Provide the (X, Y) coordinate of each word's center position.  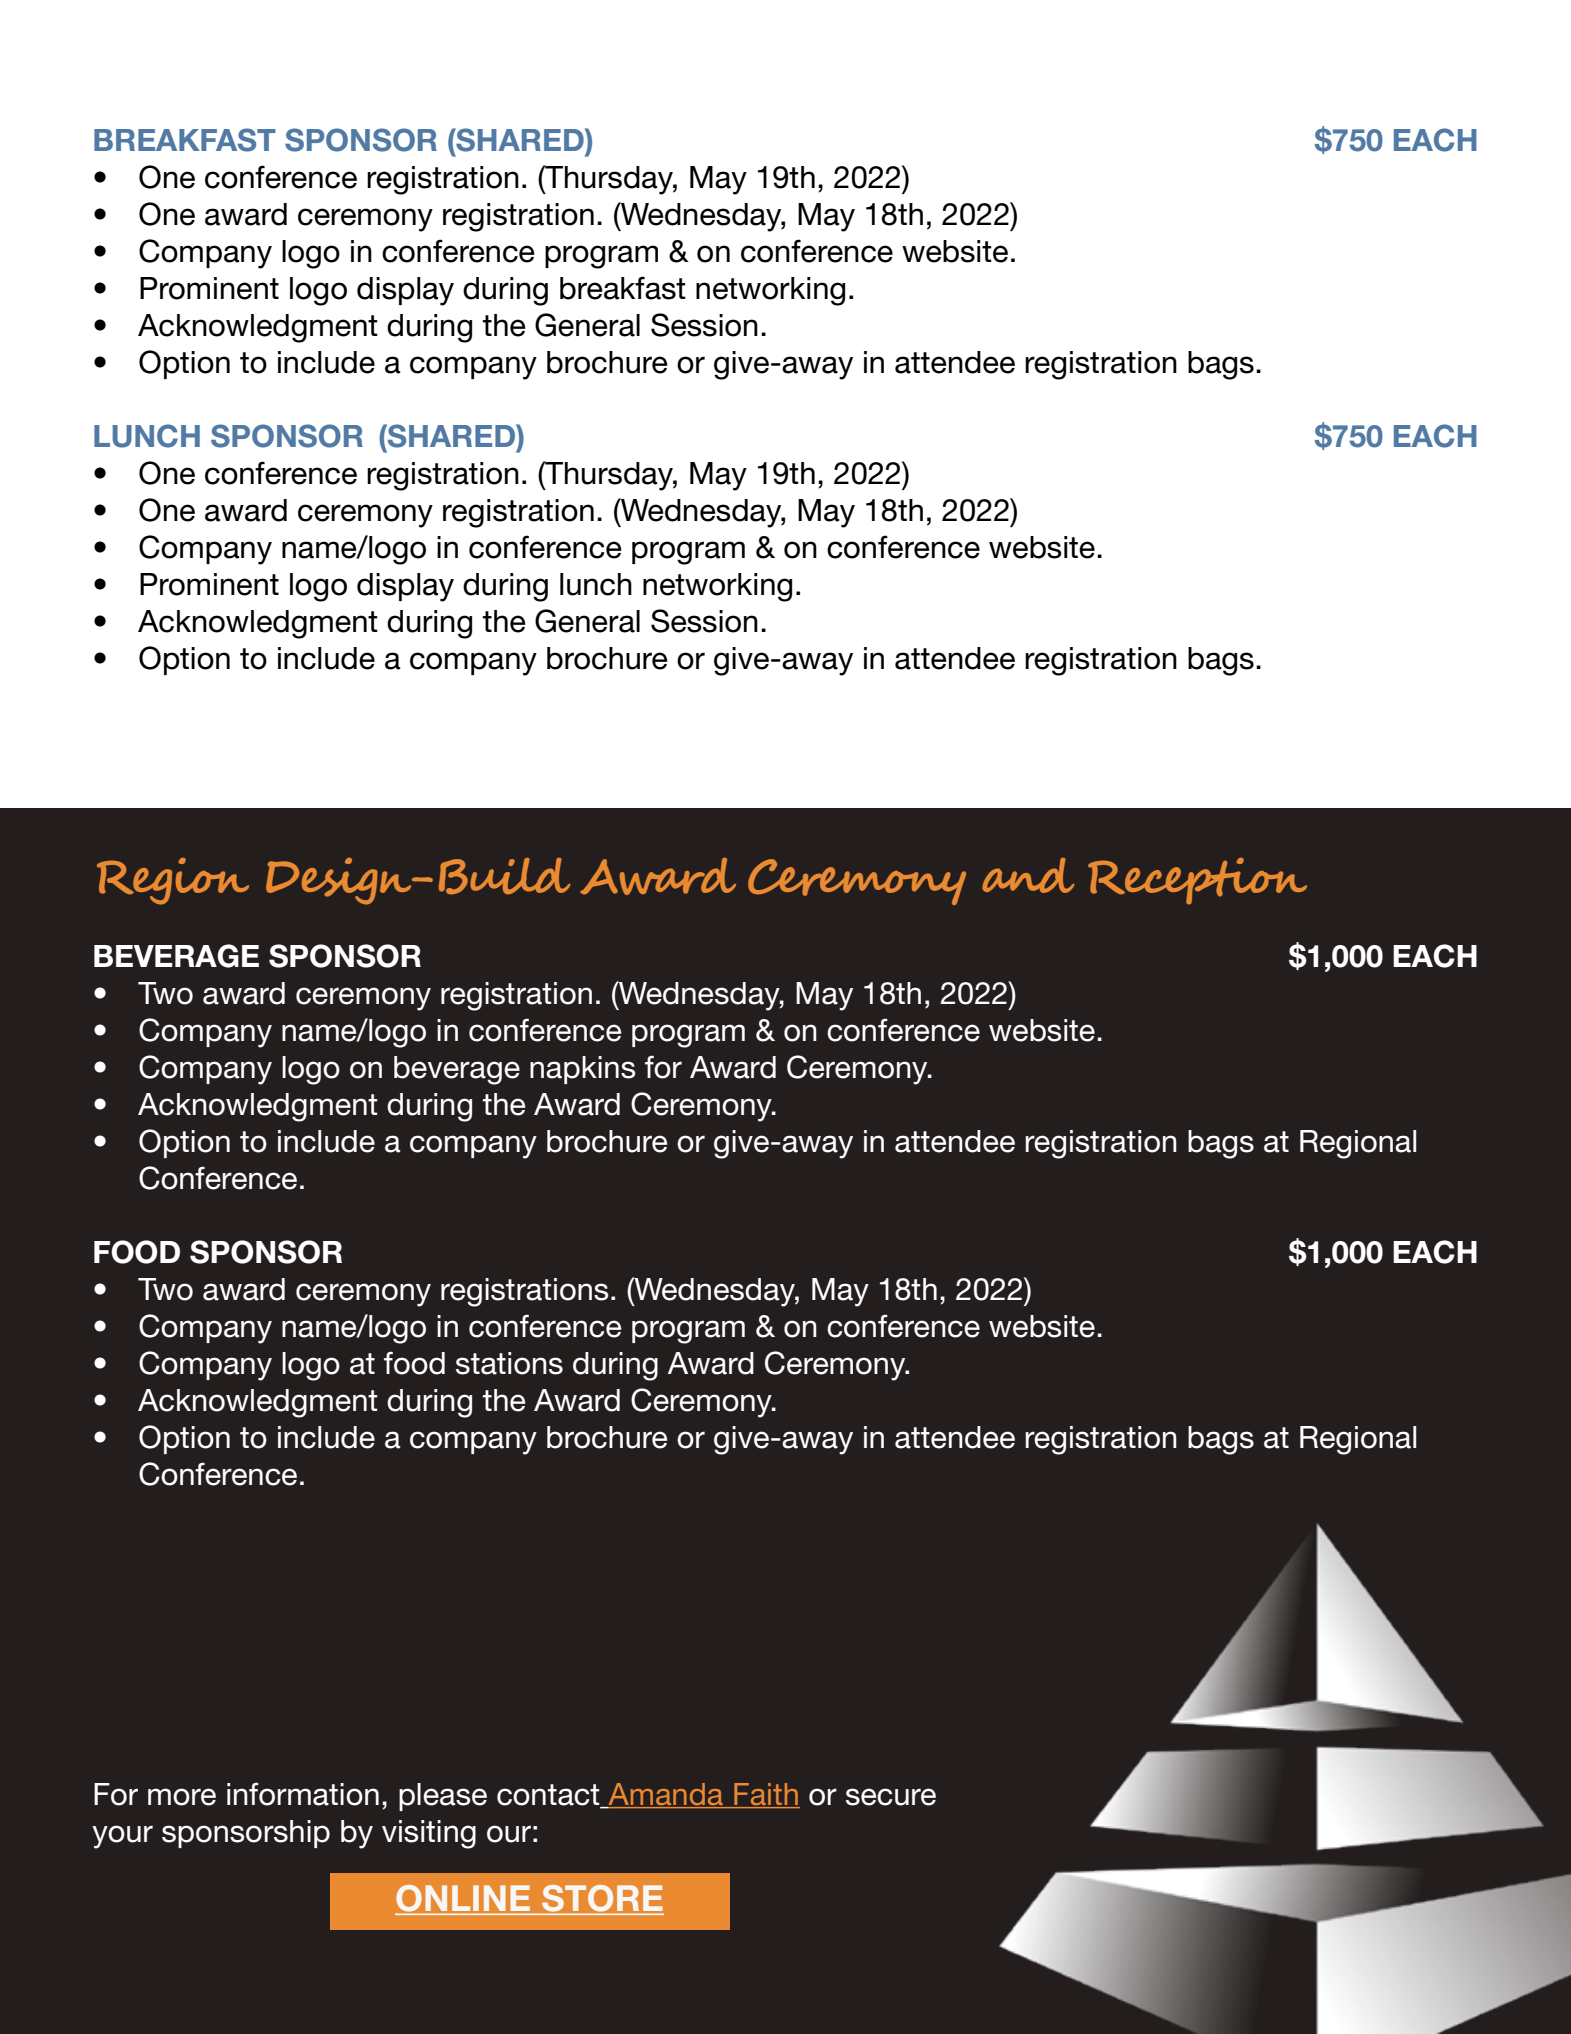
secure (891, 1797)
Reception (1197, 881)
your (122, 1837)
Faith (766, 1794)
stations (509, 1363)
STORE (602, 1899)
